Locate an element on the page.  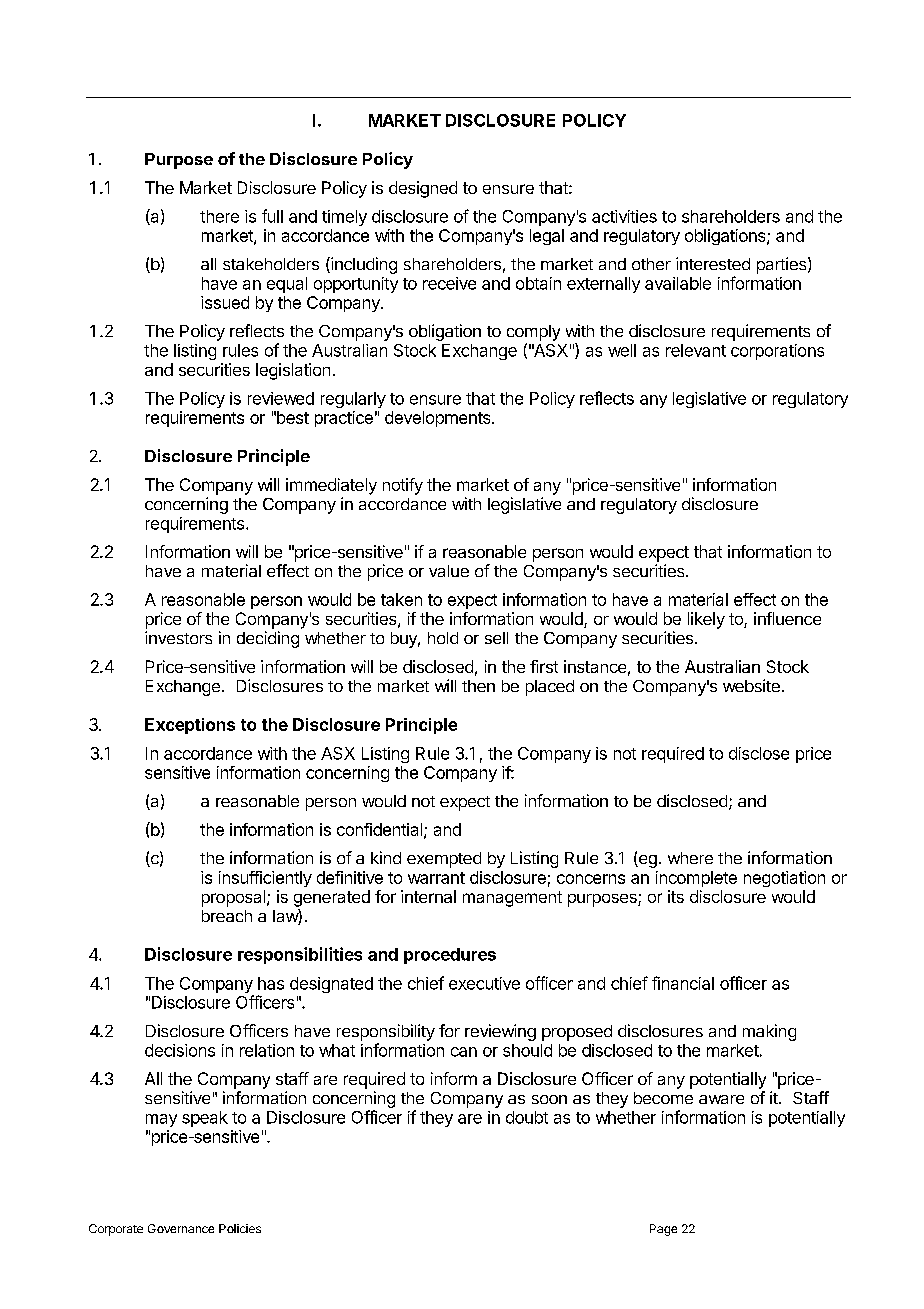
then is located at coordinates (478, 686).
